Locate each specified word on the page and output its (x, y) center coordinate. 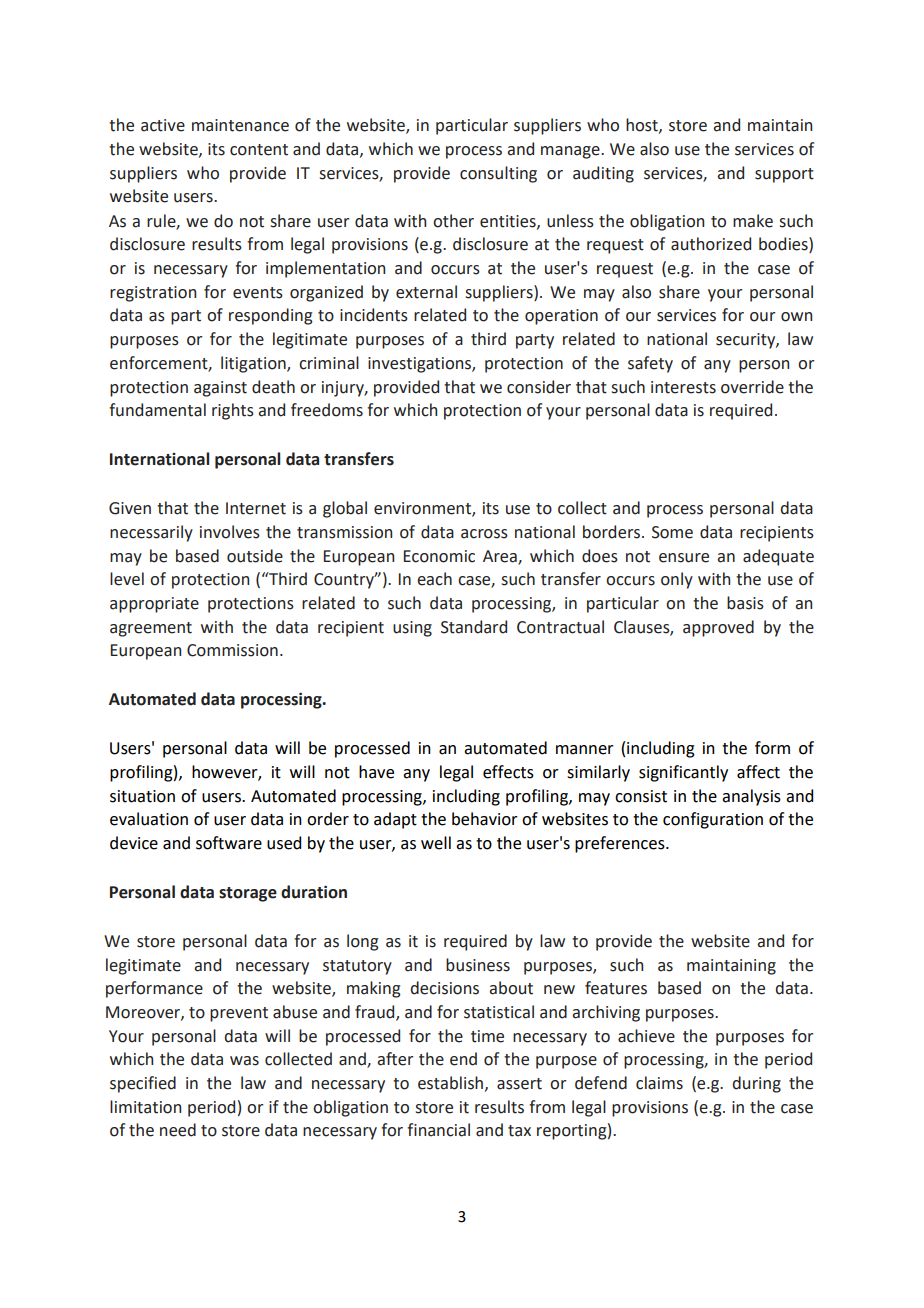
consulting (498, 174)
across (484, 534)
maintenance (240, 125)
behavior (485, 819)
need (178, 1130)
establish (450, 1083)
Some (672, 532)
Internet (256, 508)
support (784, 175)
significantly (683, 773)
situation (142, 796)
